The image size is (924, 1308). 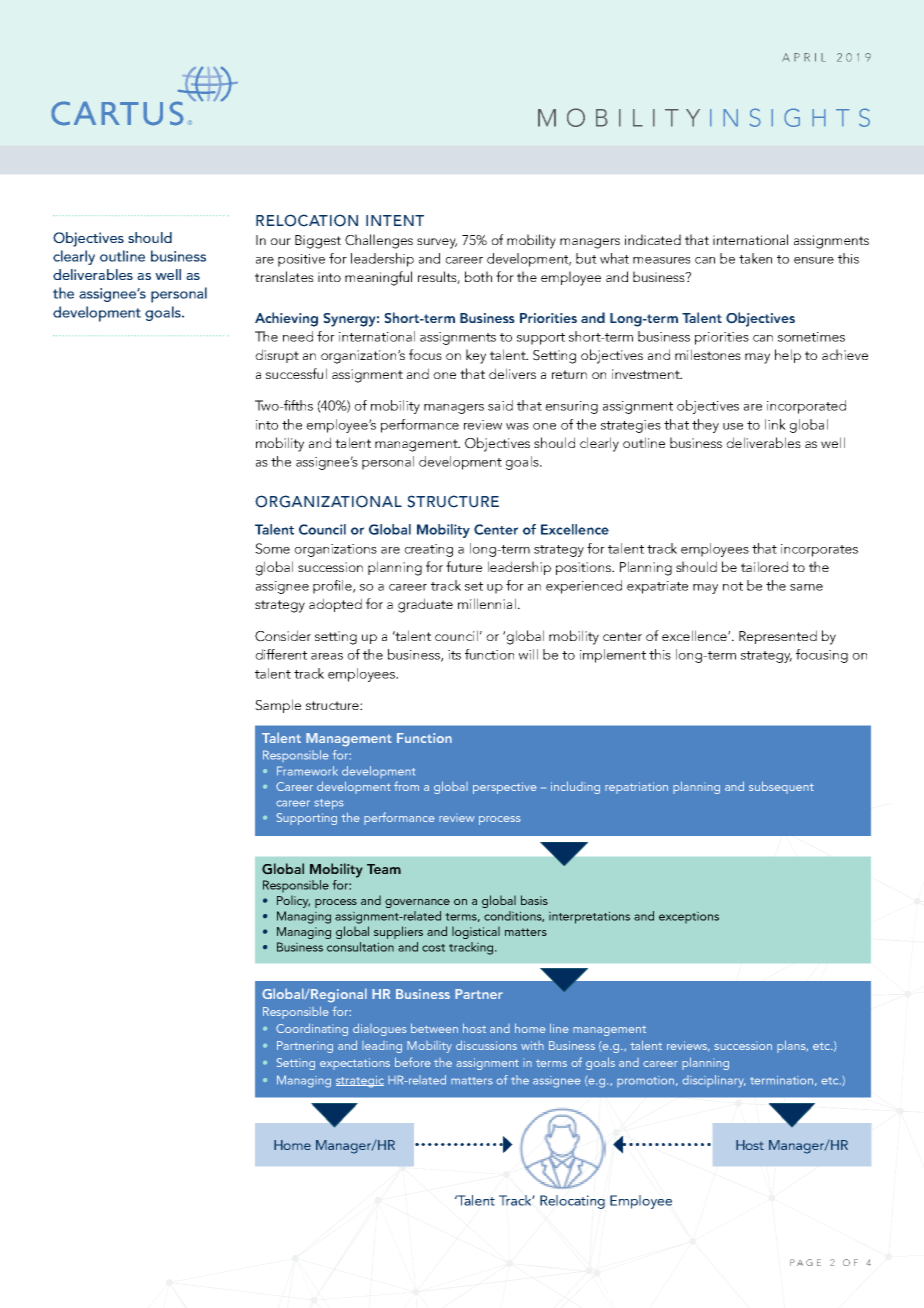 I want to click on exceptions, so click(x=689, y=917).
